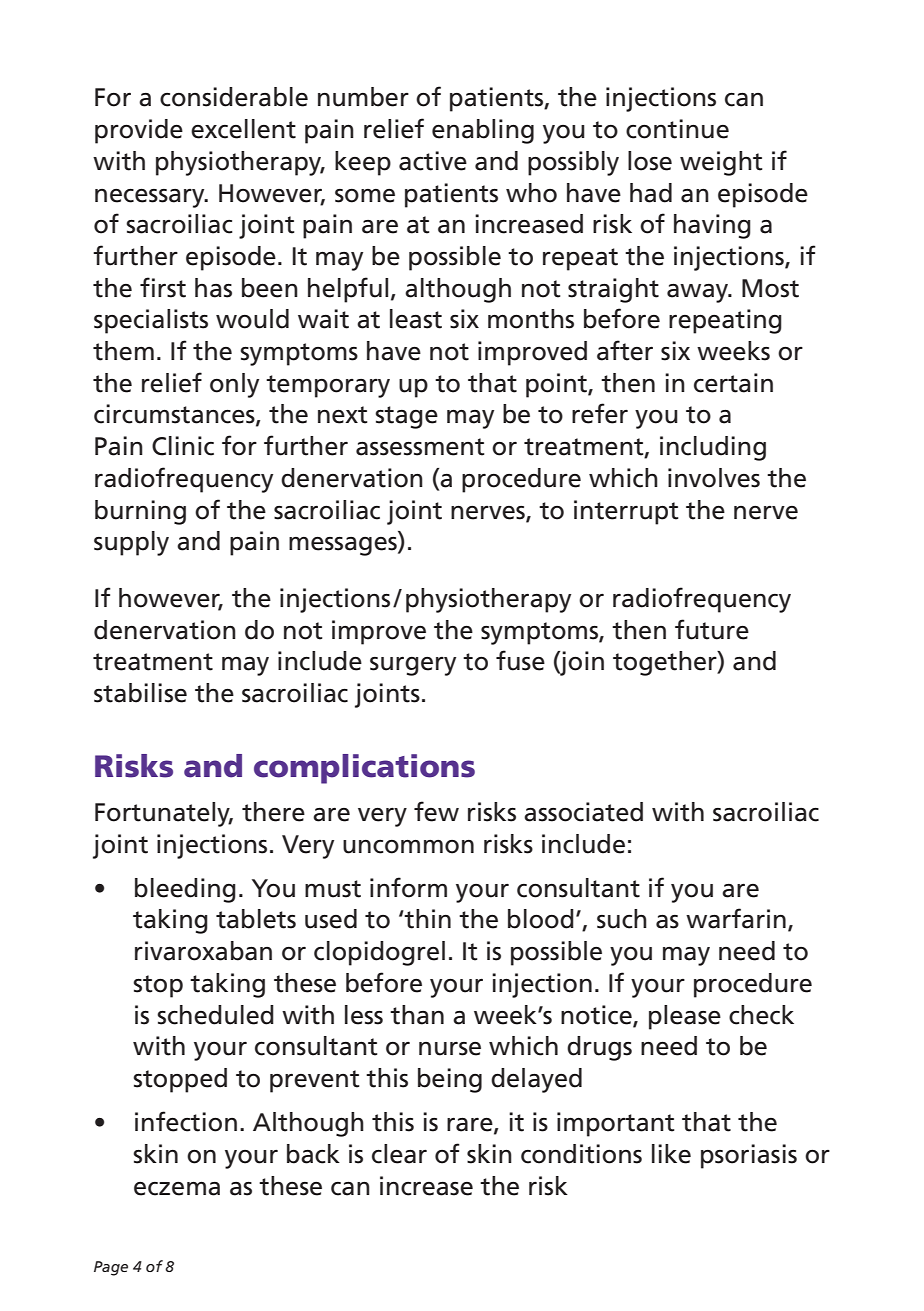 The height and width of the screenshot is (1311, 924). Describe the element at coordinates (733, 383) in the screenshot. I see `certain` at that location.
